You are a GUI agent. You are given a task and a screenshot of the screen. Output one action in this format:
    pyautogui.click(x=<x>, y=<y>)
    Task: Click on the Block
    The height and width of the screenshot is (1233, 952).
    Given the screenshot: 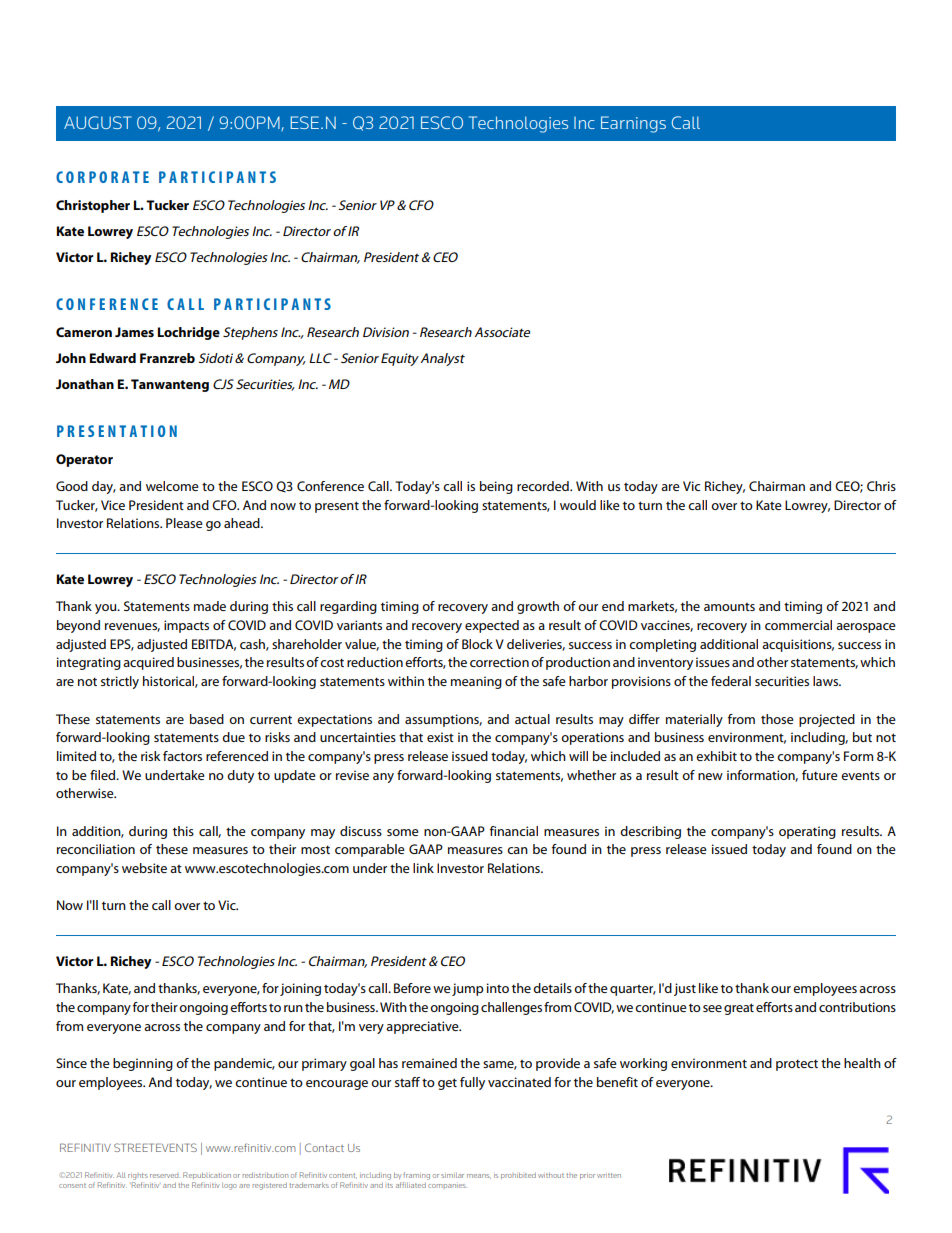 What is the action you would take?
    pyautogui.click(x=477, y=644)
